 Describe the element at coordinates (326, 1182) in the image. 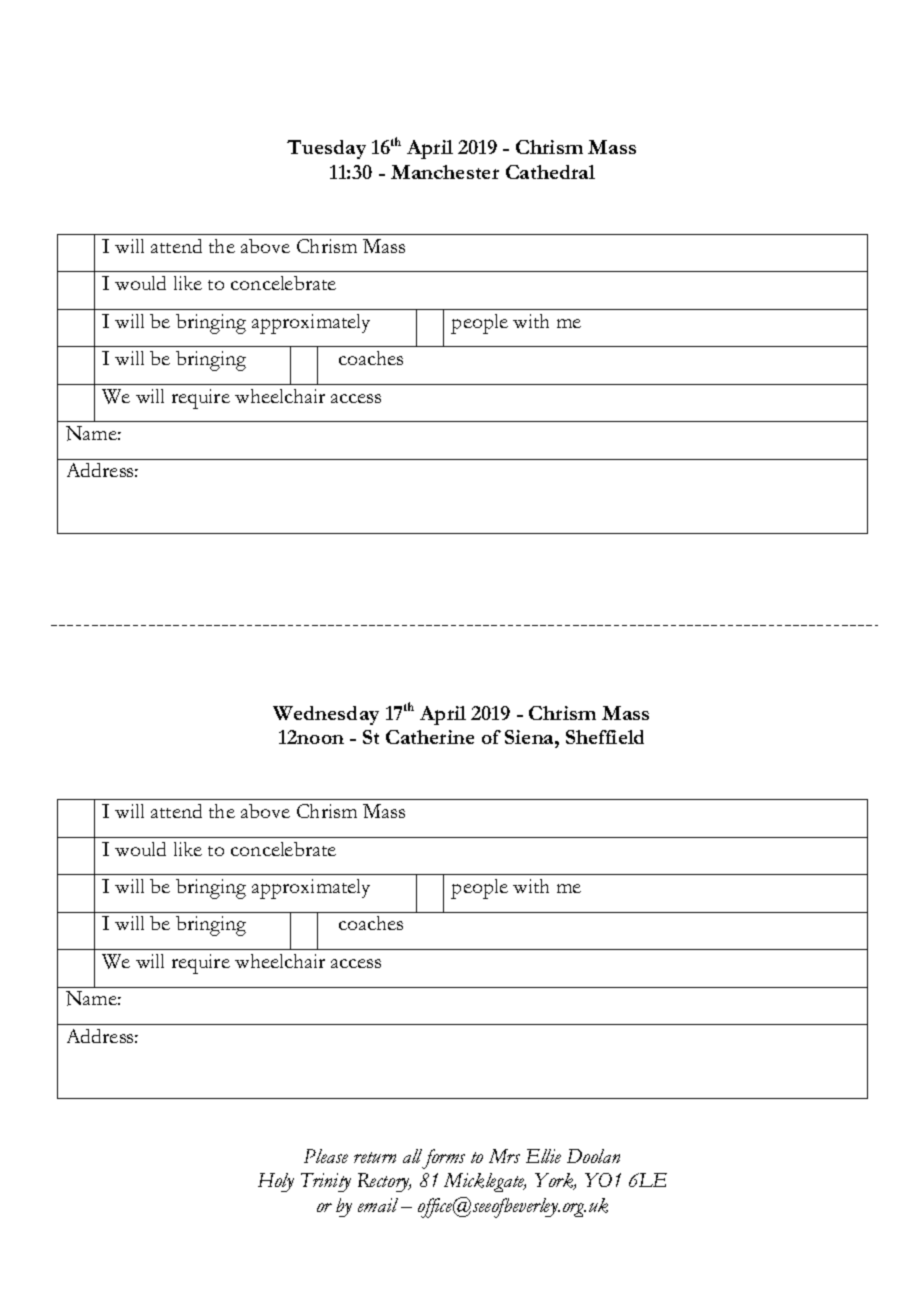

I see `Trinity` at that location.
